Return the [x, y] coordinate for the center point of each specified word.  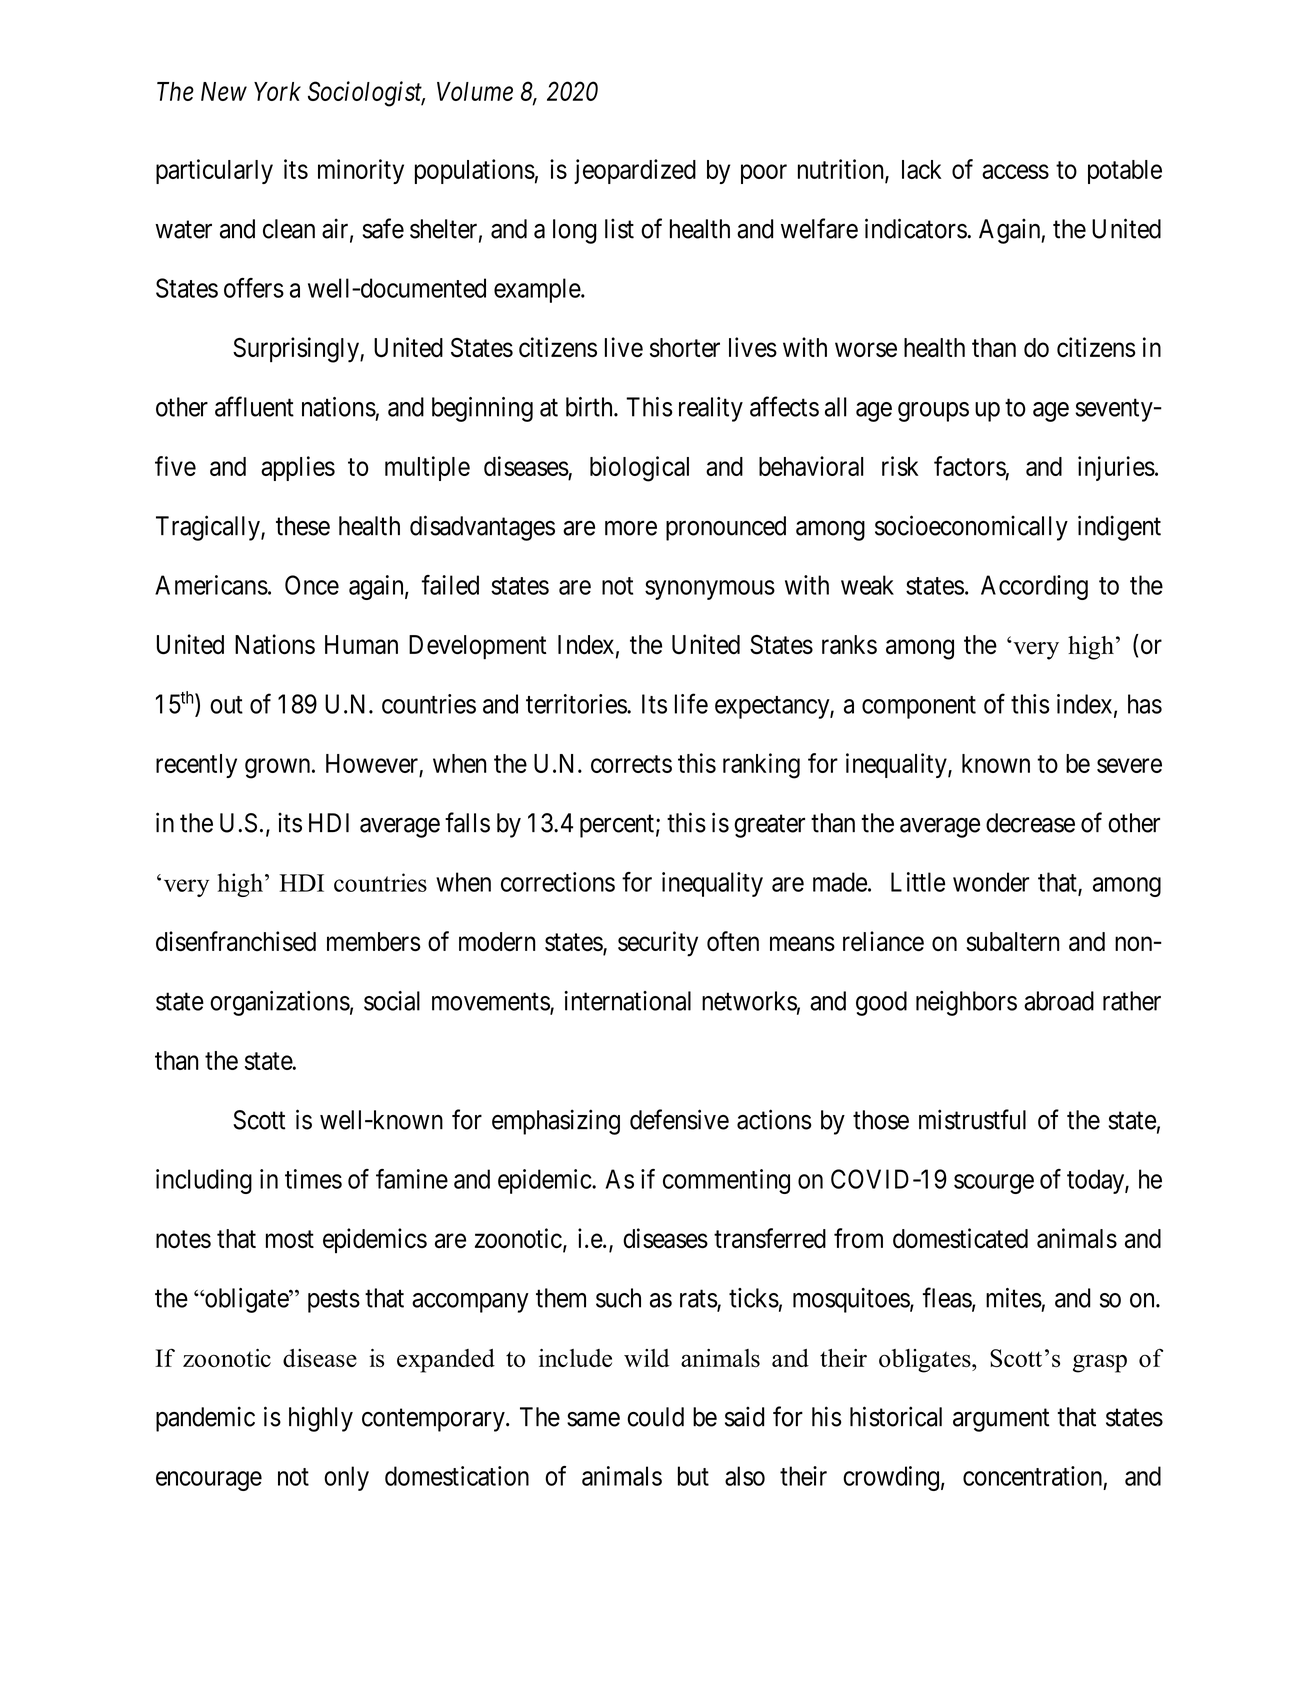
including [204, 1181]
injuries [1116, 468]
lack [921, 169]
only [346, 1478]
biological [639, 469]
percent [617, 826]
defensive [679, 1119]
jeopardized [635, 171]
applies [298, 468]
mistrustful [972, 1119]
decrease [1030, 823]
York [277, 91]
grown [279, 768]
